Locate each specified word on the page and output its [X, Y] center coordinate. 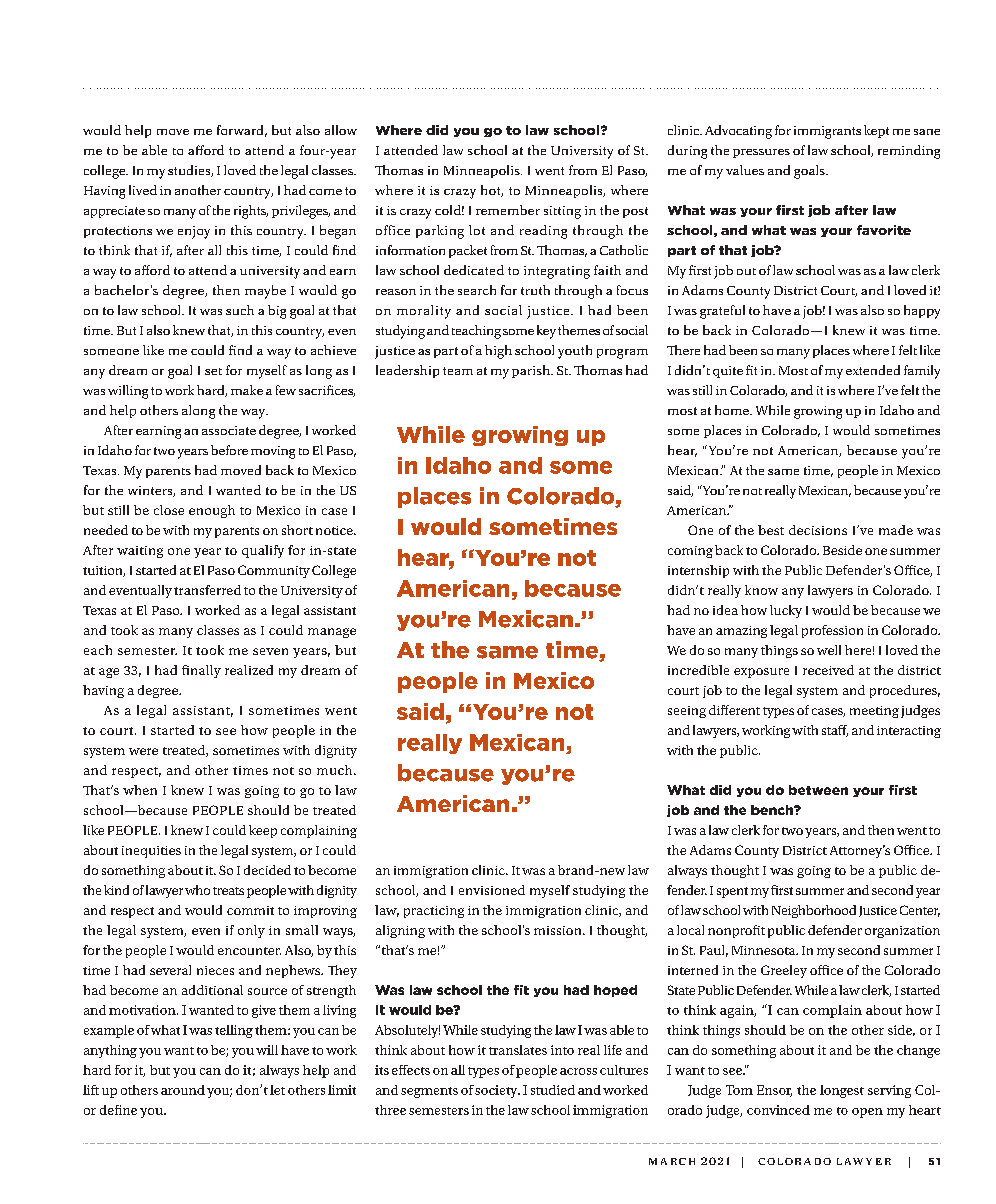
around [183, 1090]
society [497, 1091]
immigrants [827, 132]
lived [143, 190]
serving [889, 1091]
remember [508, 210]
